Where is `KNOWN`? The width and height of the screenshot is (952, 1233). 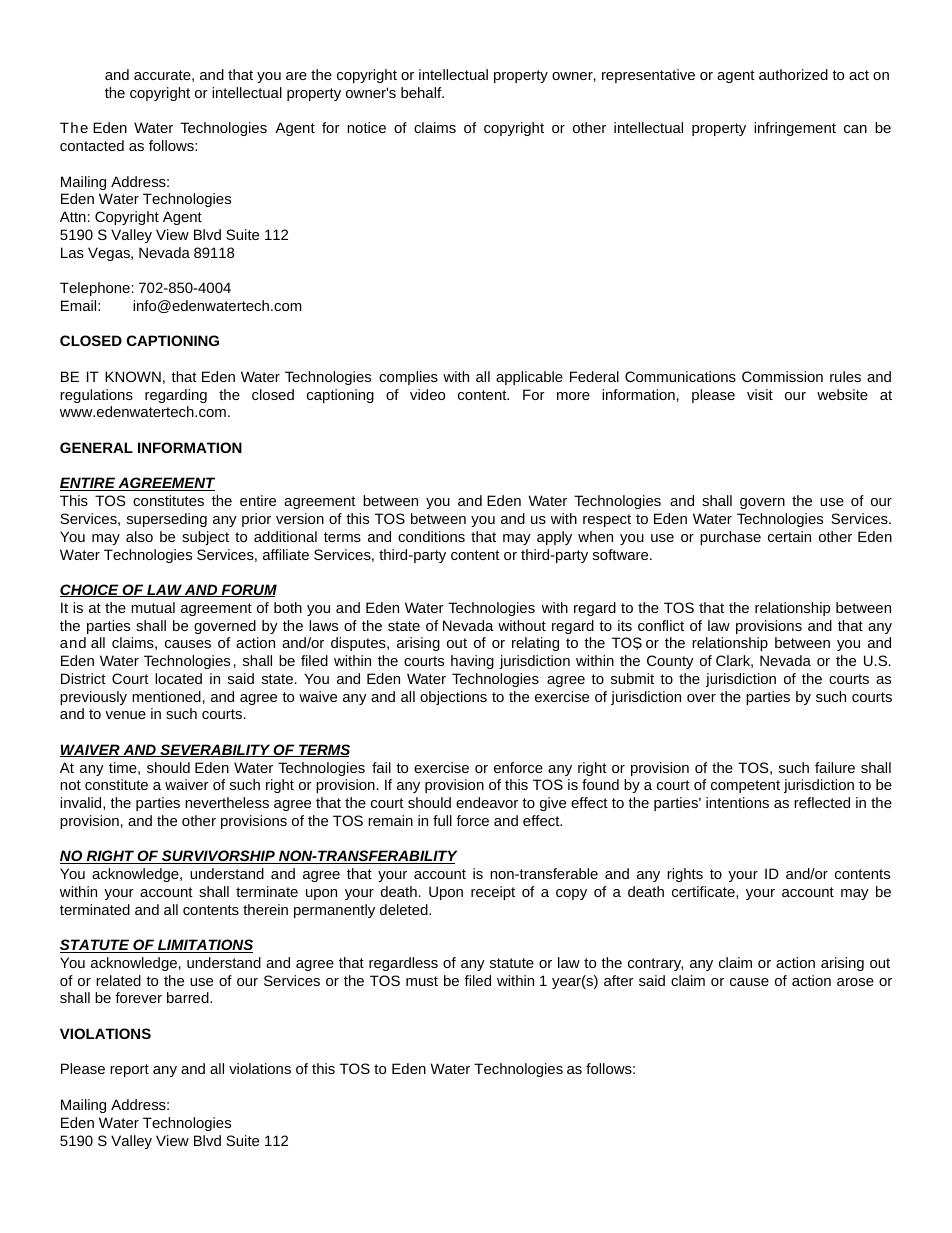
KNOWN is located at coordinates (133, 376).
